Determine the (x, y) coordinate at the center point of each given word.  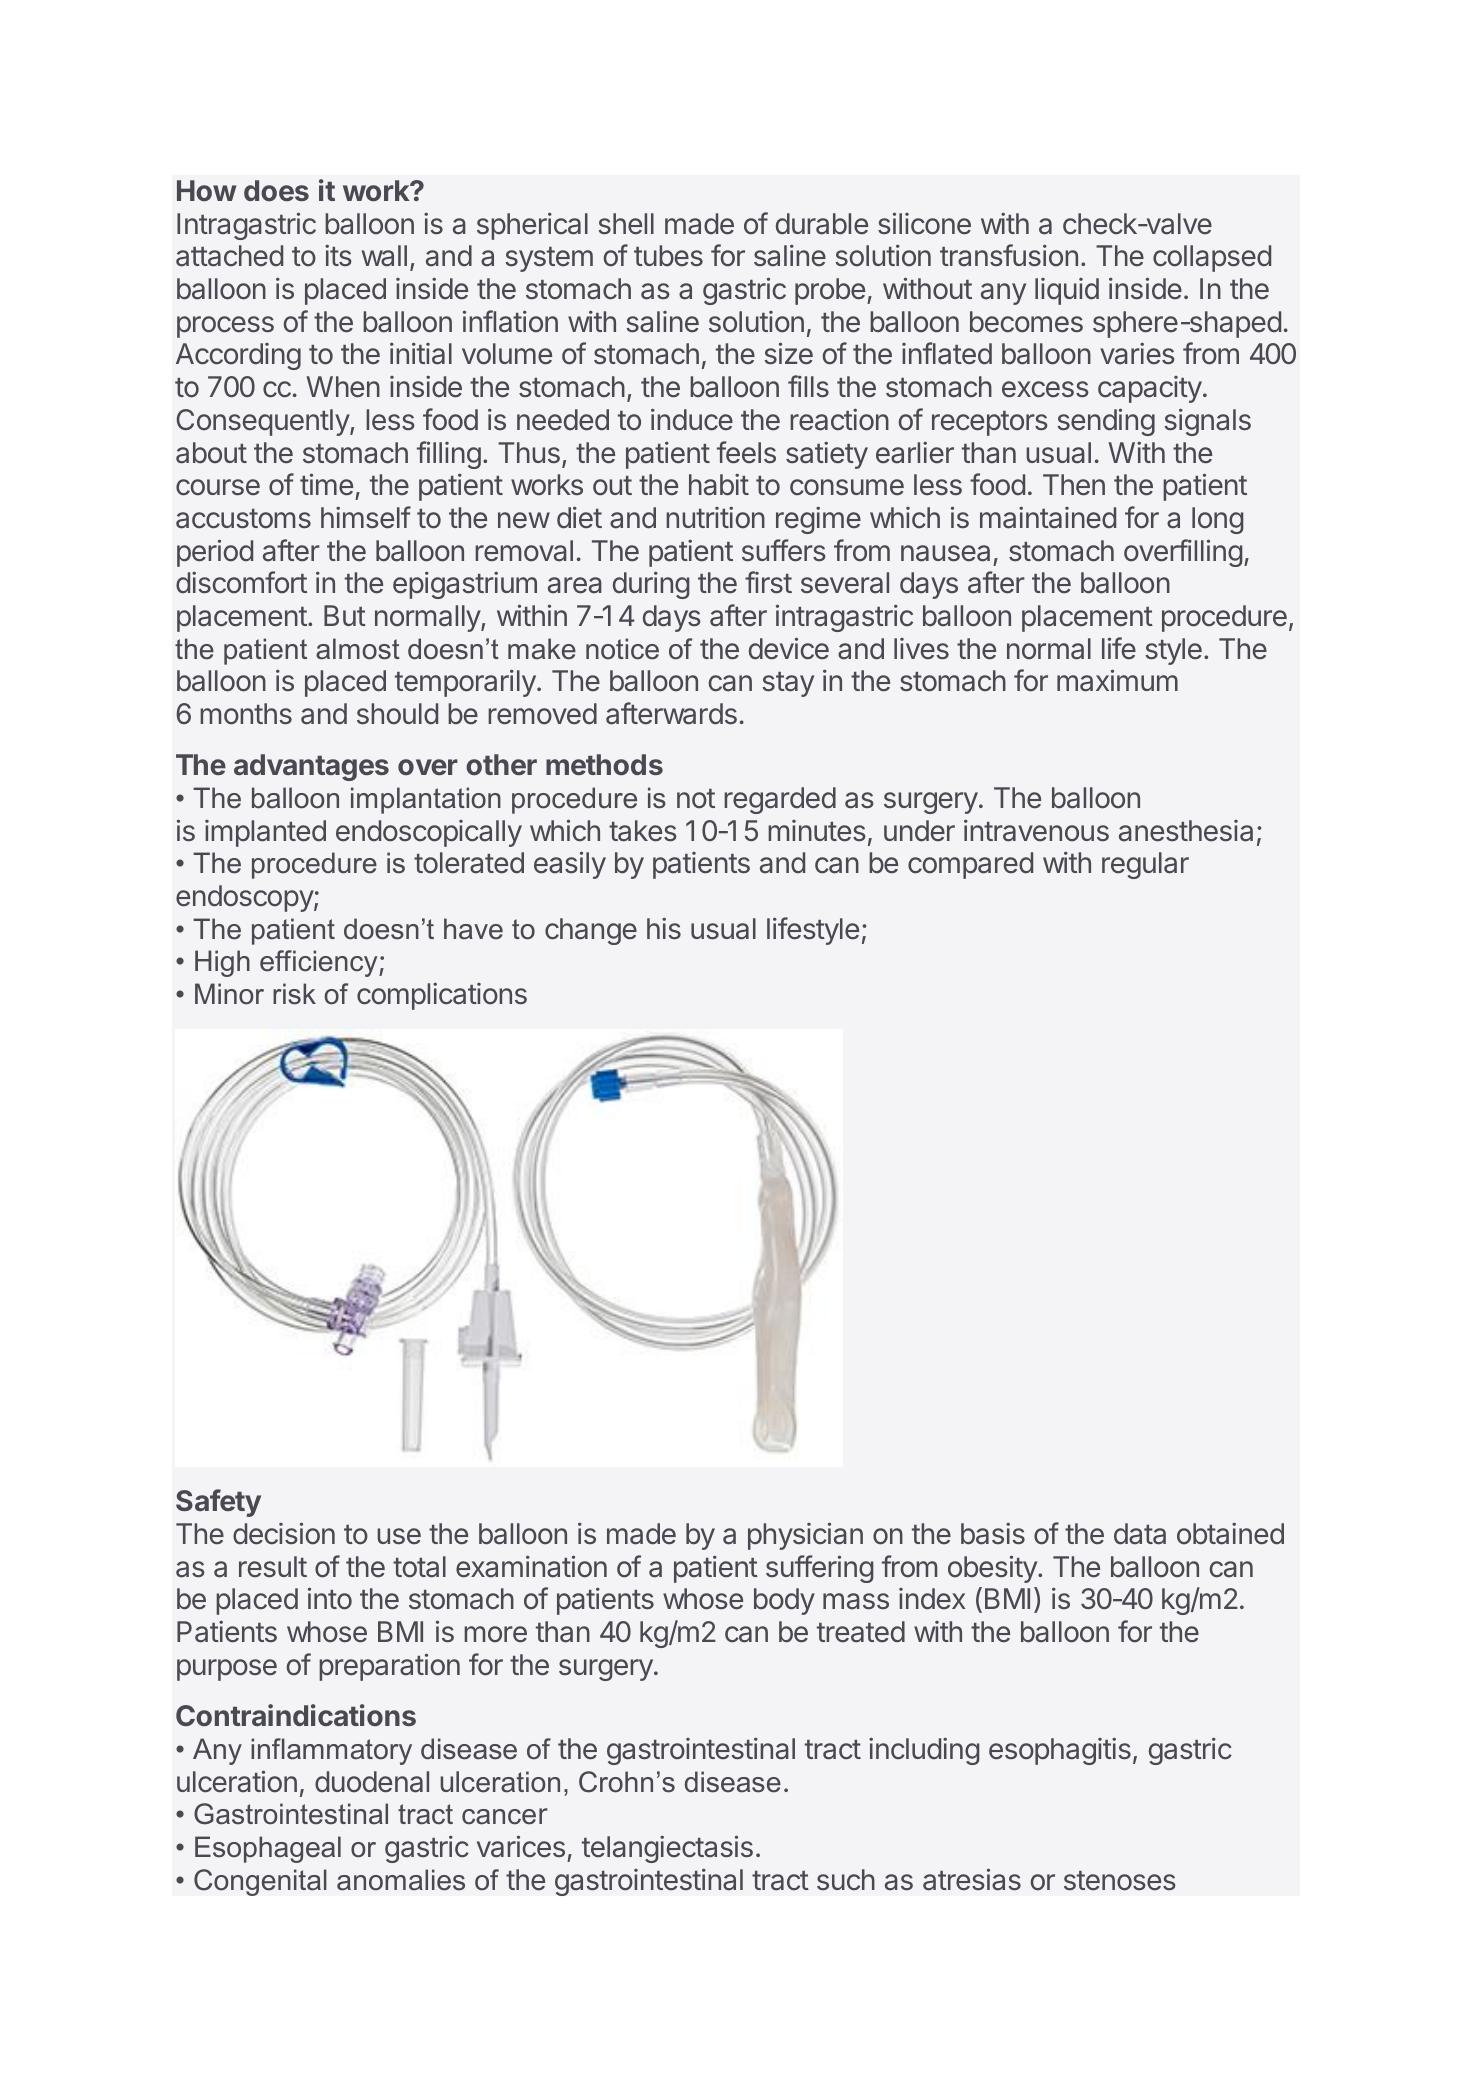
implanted (265, 833)
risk (294, 994)
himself (366, 517)
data (1140, 1534)
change (591, 931)
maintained (1048, 518)
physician (805, 1536)
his (664, 929)
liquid (1067, 291)
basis (993, 1534)
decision (284, 1533)
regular (1145, 865)
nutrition (715, 518)
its (338, 255)
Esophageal (268, 1849)
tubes (668, 256)
